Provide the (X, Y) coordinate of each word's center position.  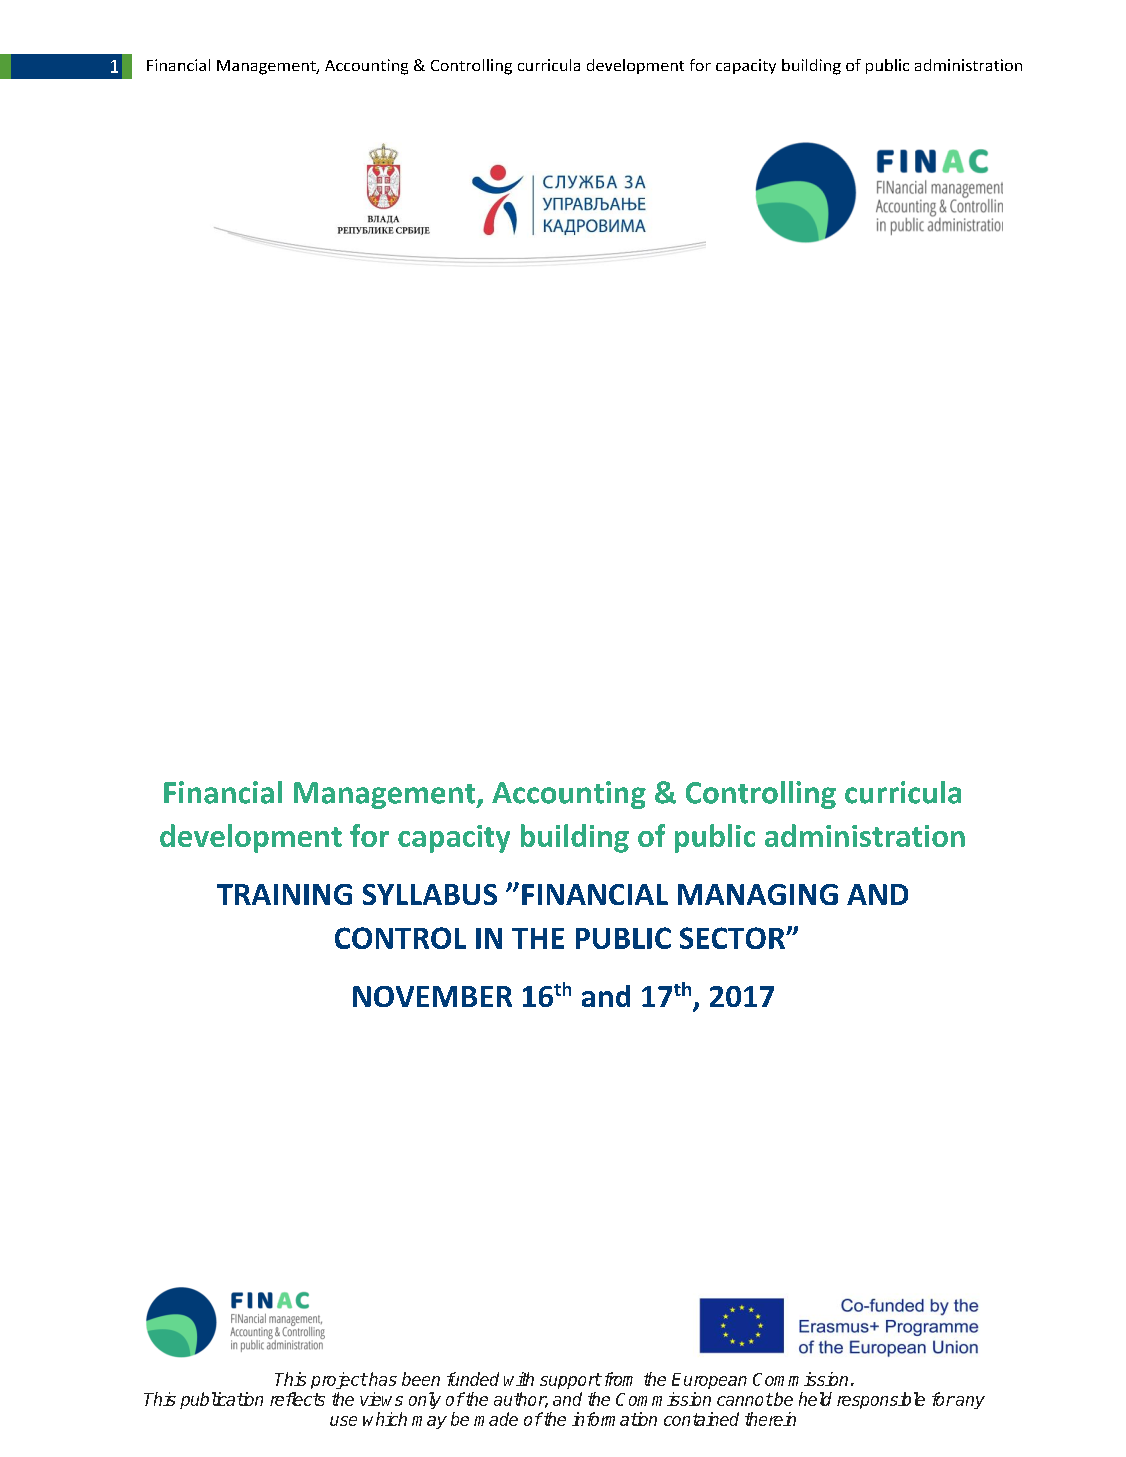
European (709, 1381)
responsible (881, 1400)
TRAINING (284, 894)
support (570, 1381)
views (381, 1399)
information (614, 1419)
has (382, 1379)
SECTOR (733, 938)
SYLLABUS (430, 894)
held (815, 1399)
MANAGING (758, 894)
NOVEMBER (432, 996)
